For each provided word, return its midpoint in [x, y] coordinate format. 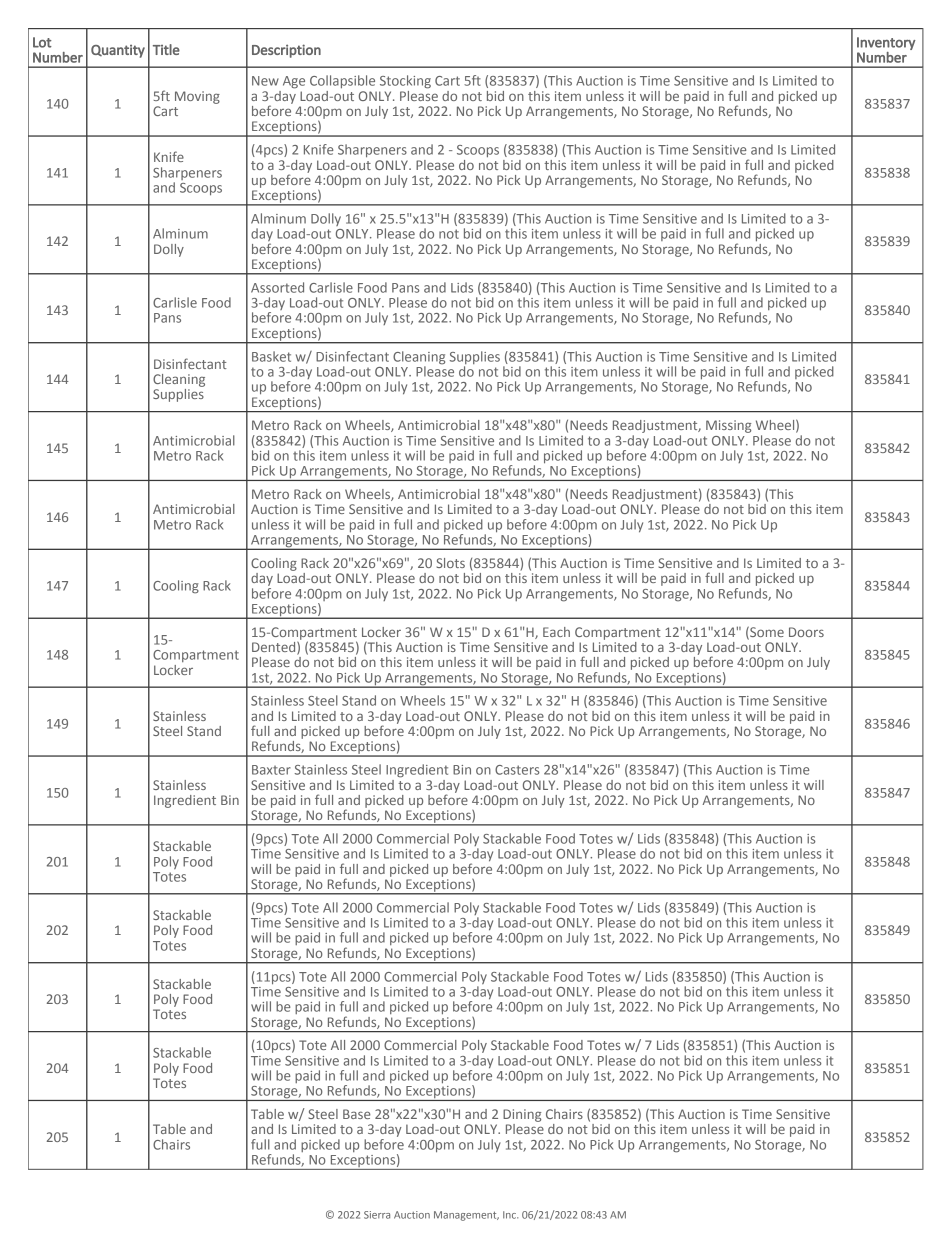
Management [466, 1216]
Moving [197, 97]
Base [356, 1114]
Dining [522, 1115]
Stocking [405, 82]
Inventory [886, 43]
